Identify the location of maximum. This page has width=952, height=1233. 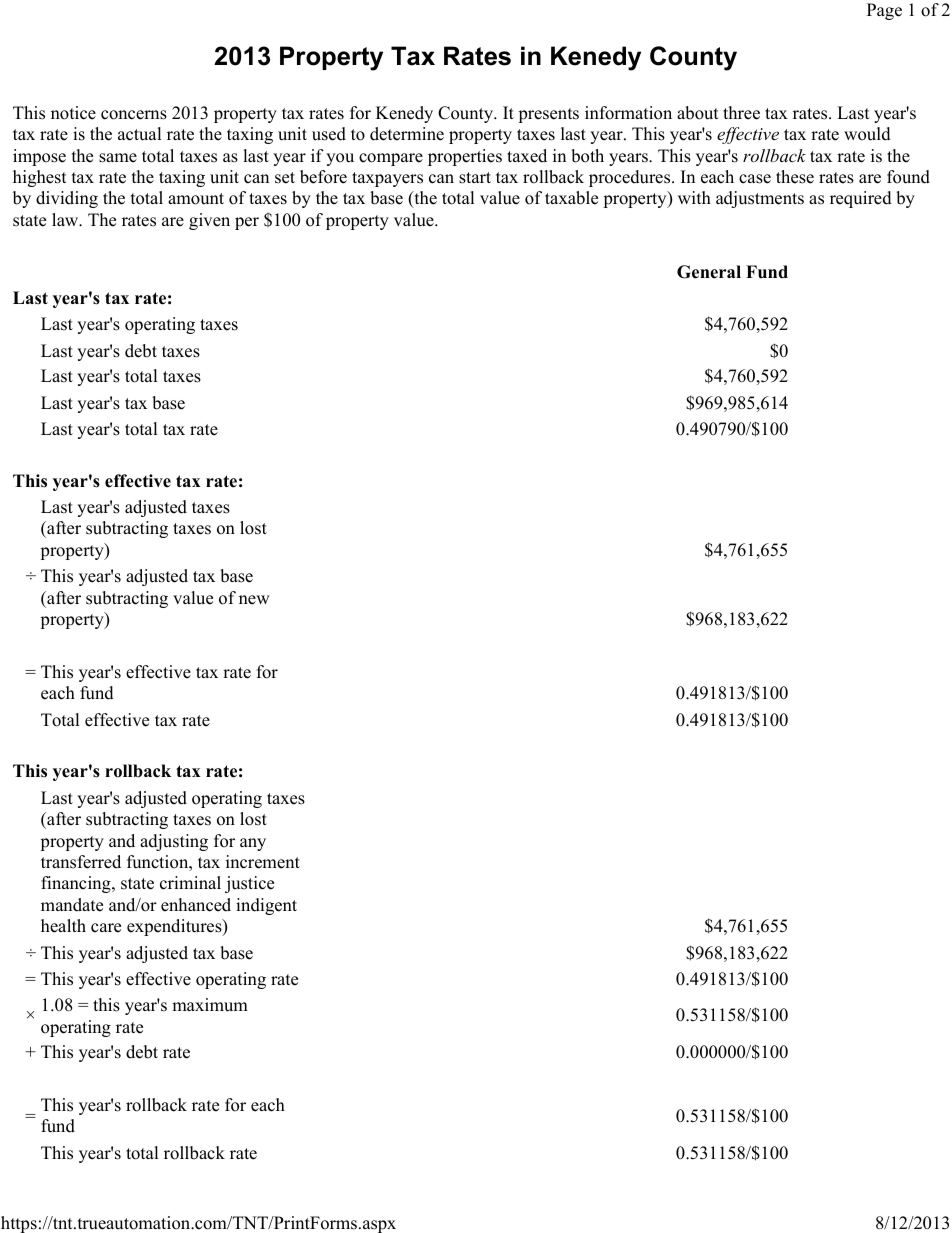
(210, 1005).
